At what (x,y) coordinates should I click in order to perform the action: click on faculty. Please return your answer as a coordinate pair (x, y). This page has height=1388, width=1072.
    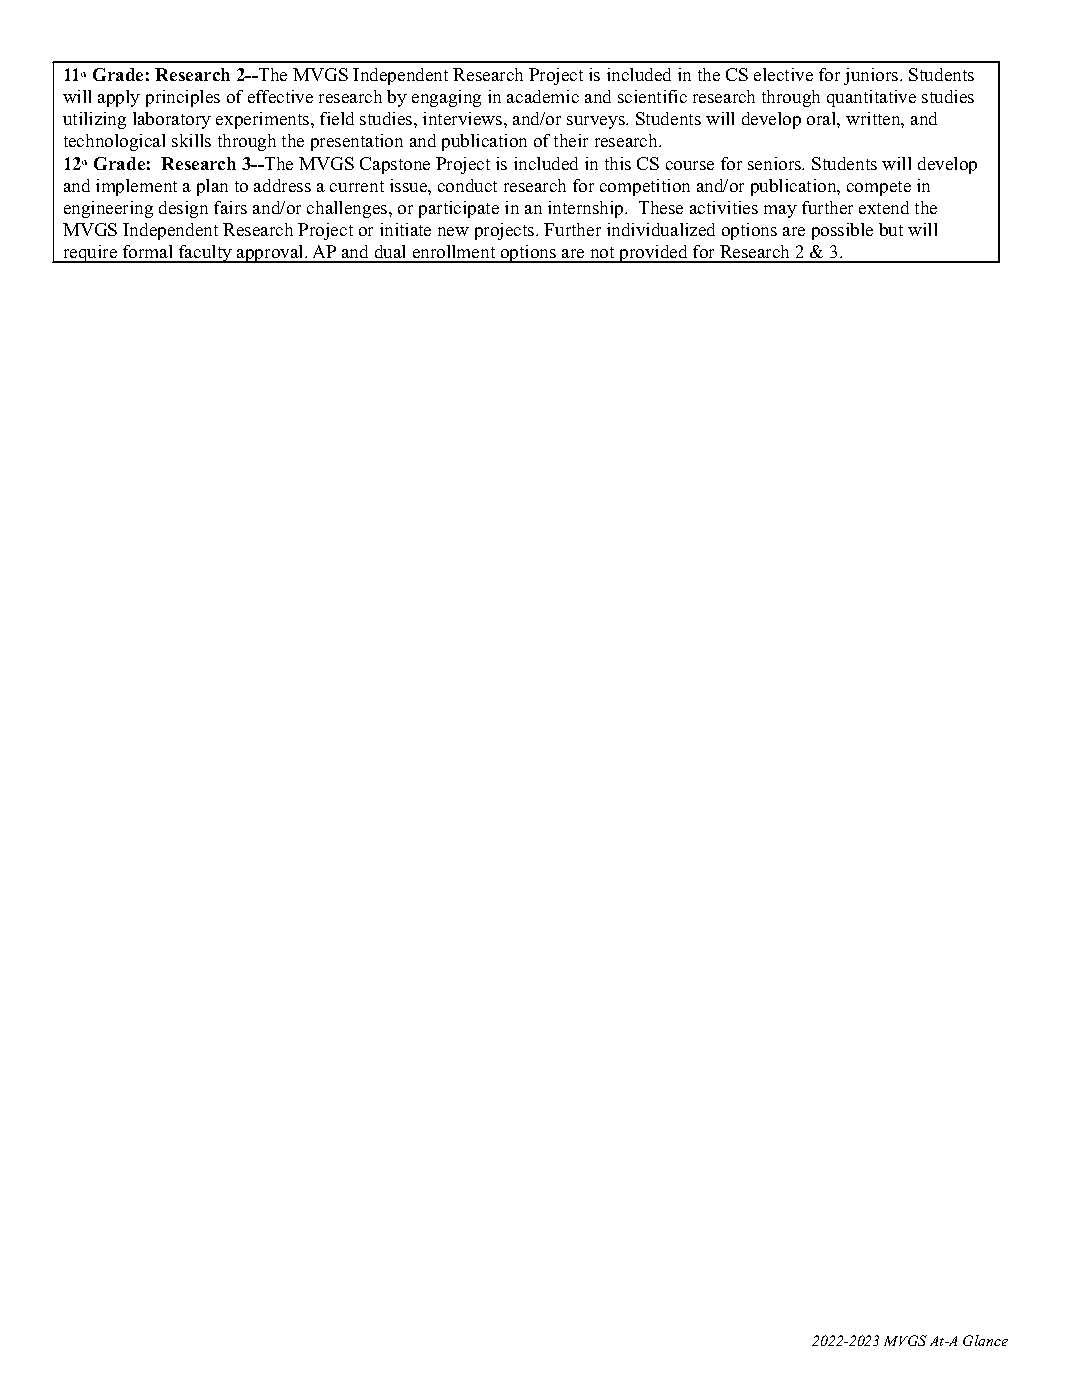
    Looking at the image, I should click on (205, 254).
